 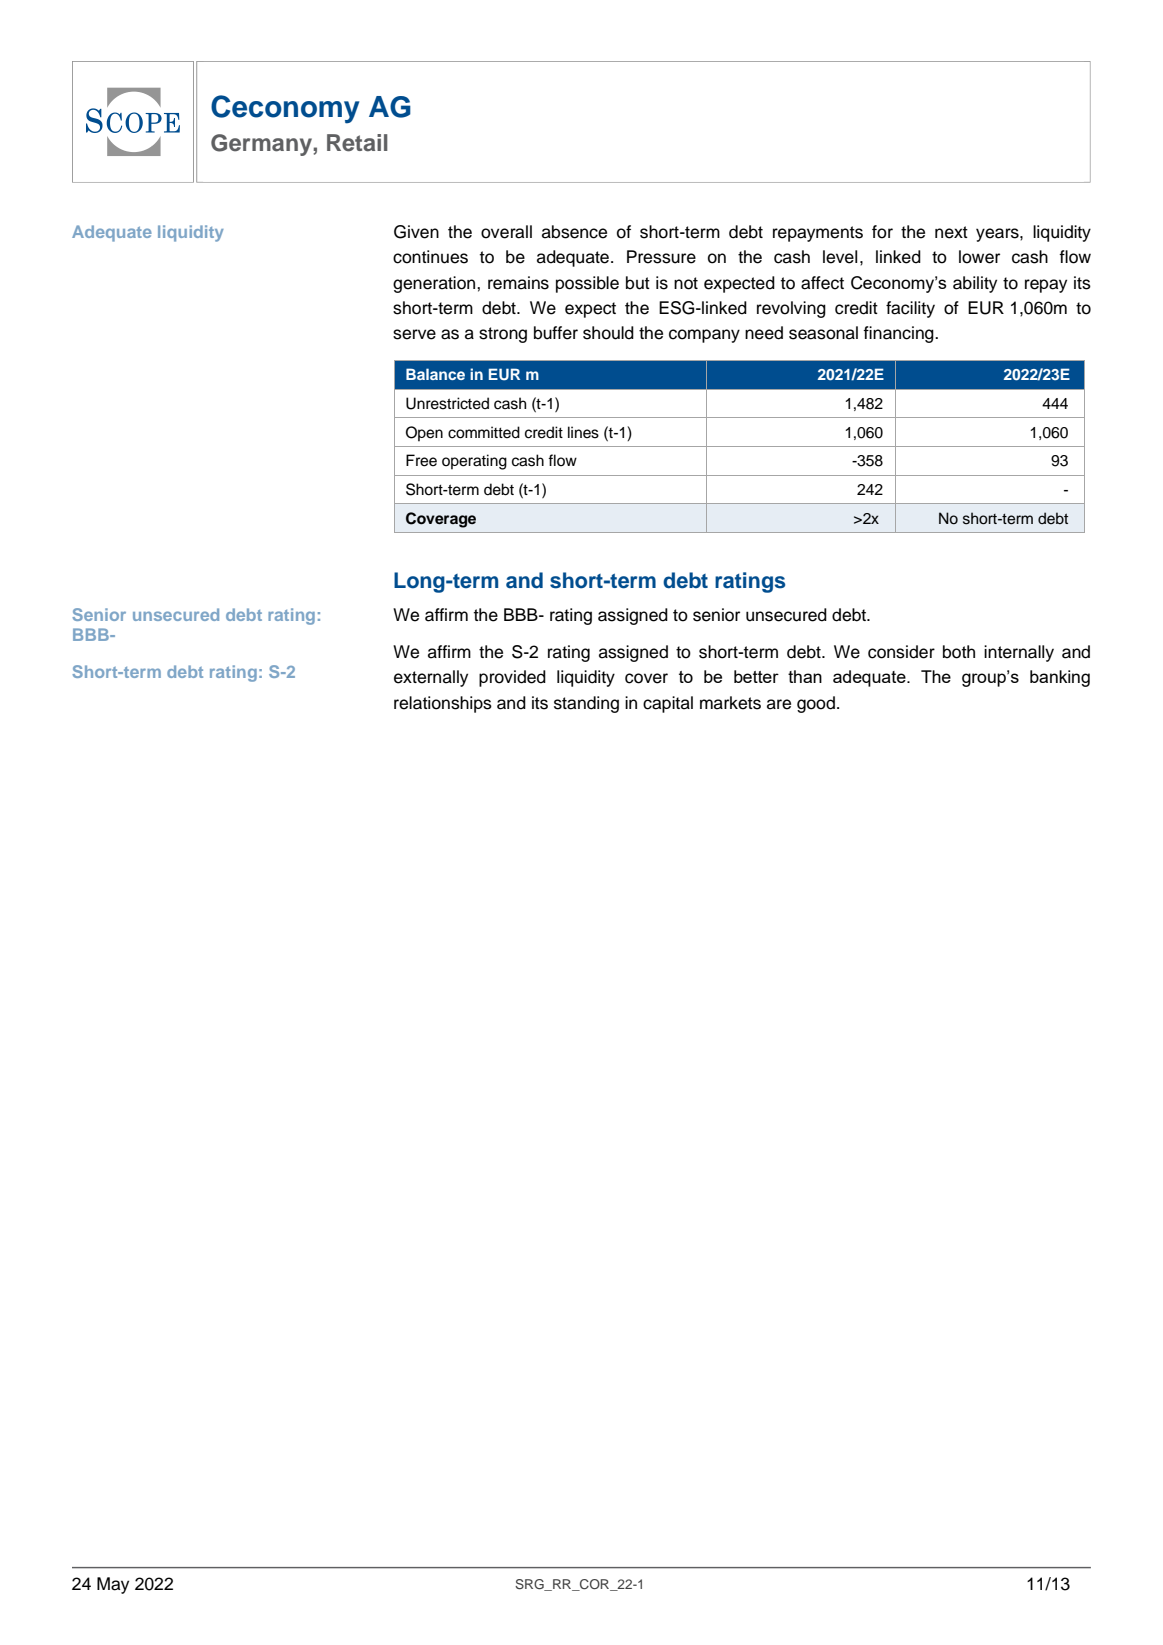 I want to click on absence, so click(x=574, y=232).
